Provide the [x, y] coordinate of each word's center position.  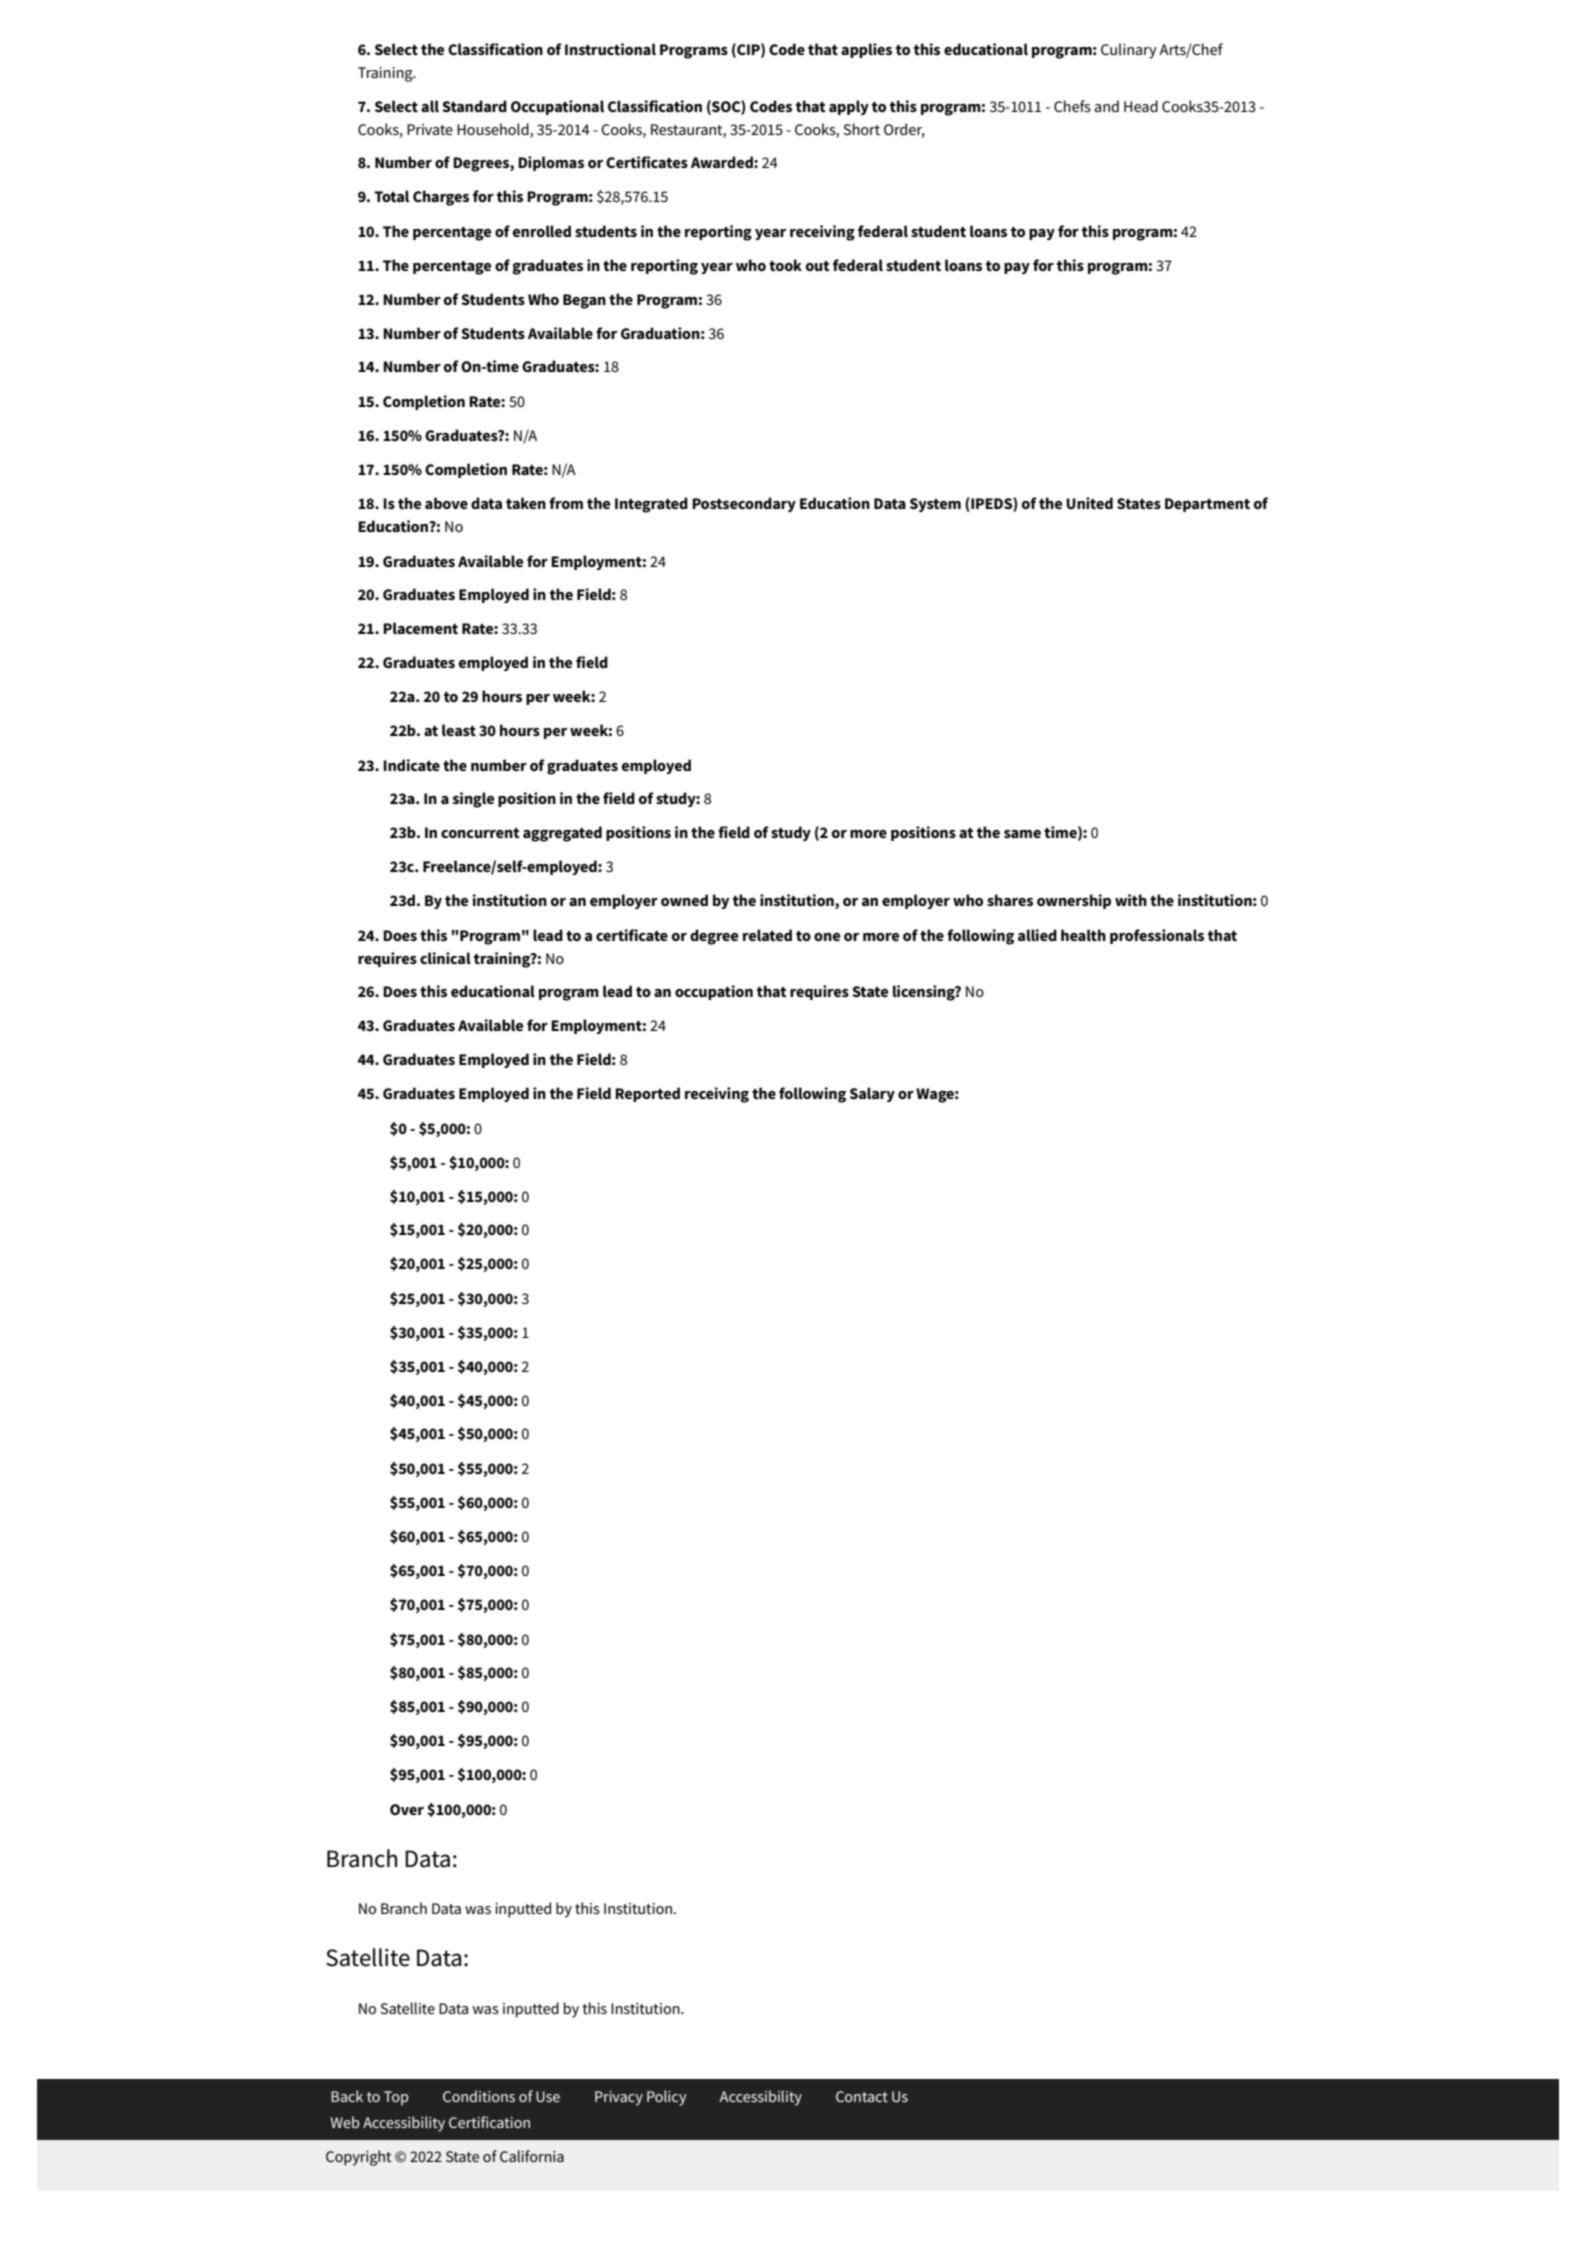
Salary [872, 1094]
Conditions [479, 2096]
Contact [862, 2096]
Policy [667, 2098]
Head [1141, 106]
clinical [445, 958]
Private [430, 129]
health [1083, 935]
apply [849, 107]
